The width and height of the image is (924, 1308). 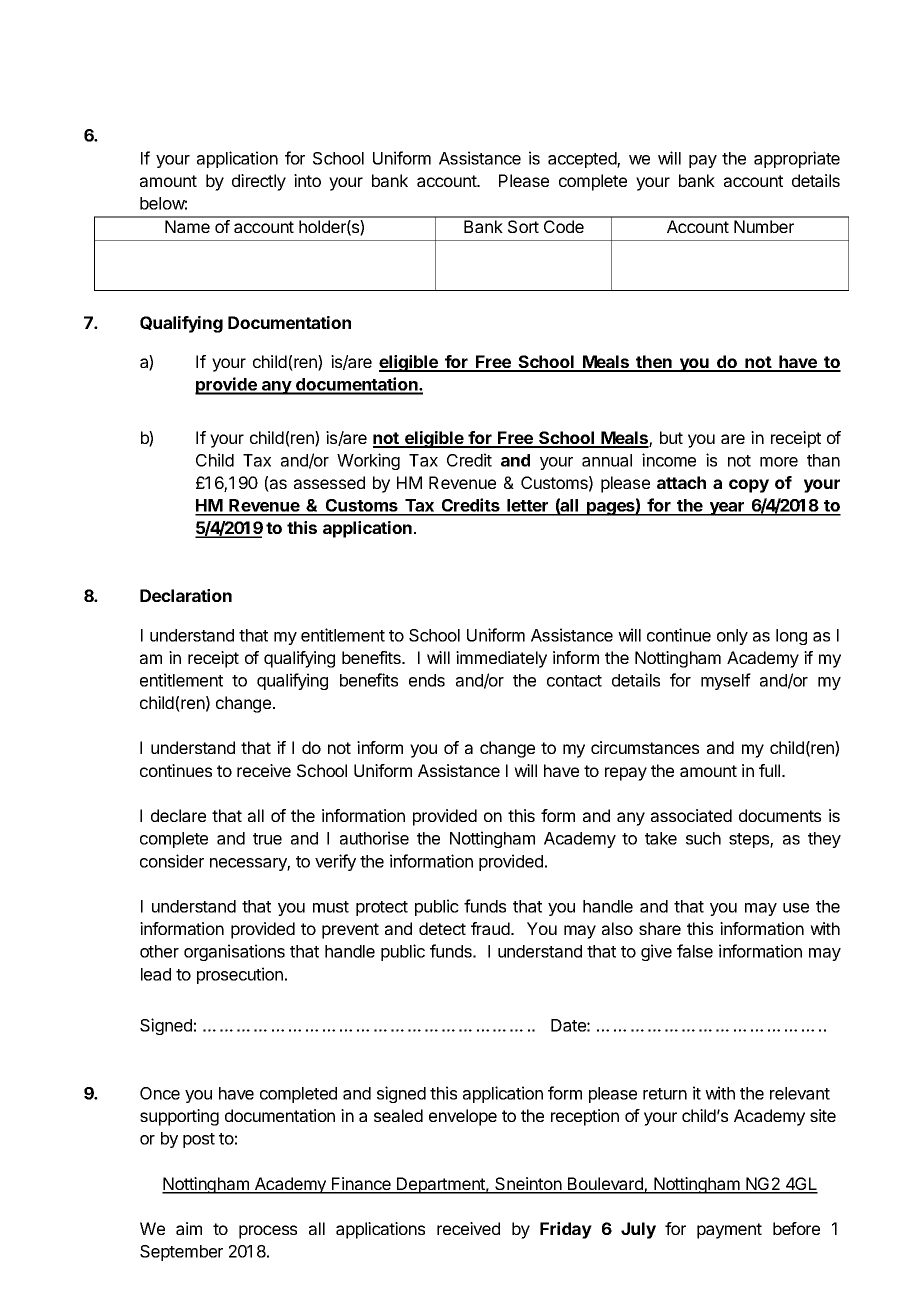 What do you see at coordinates (729, 1231) in the image?
I see `payment` at bounding box center [729, 1231].
